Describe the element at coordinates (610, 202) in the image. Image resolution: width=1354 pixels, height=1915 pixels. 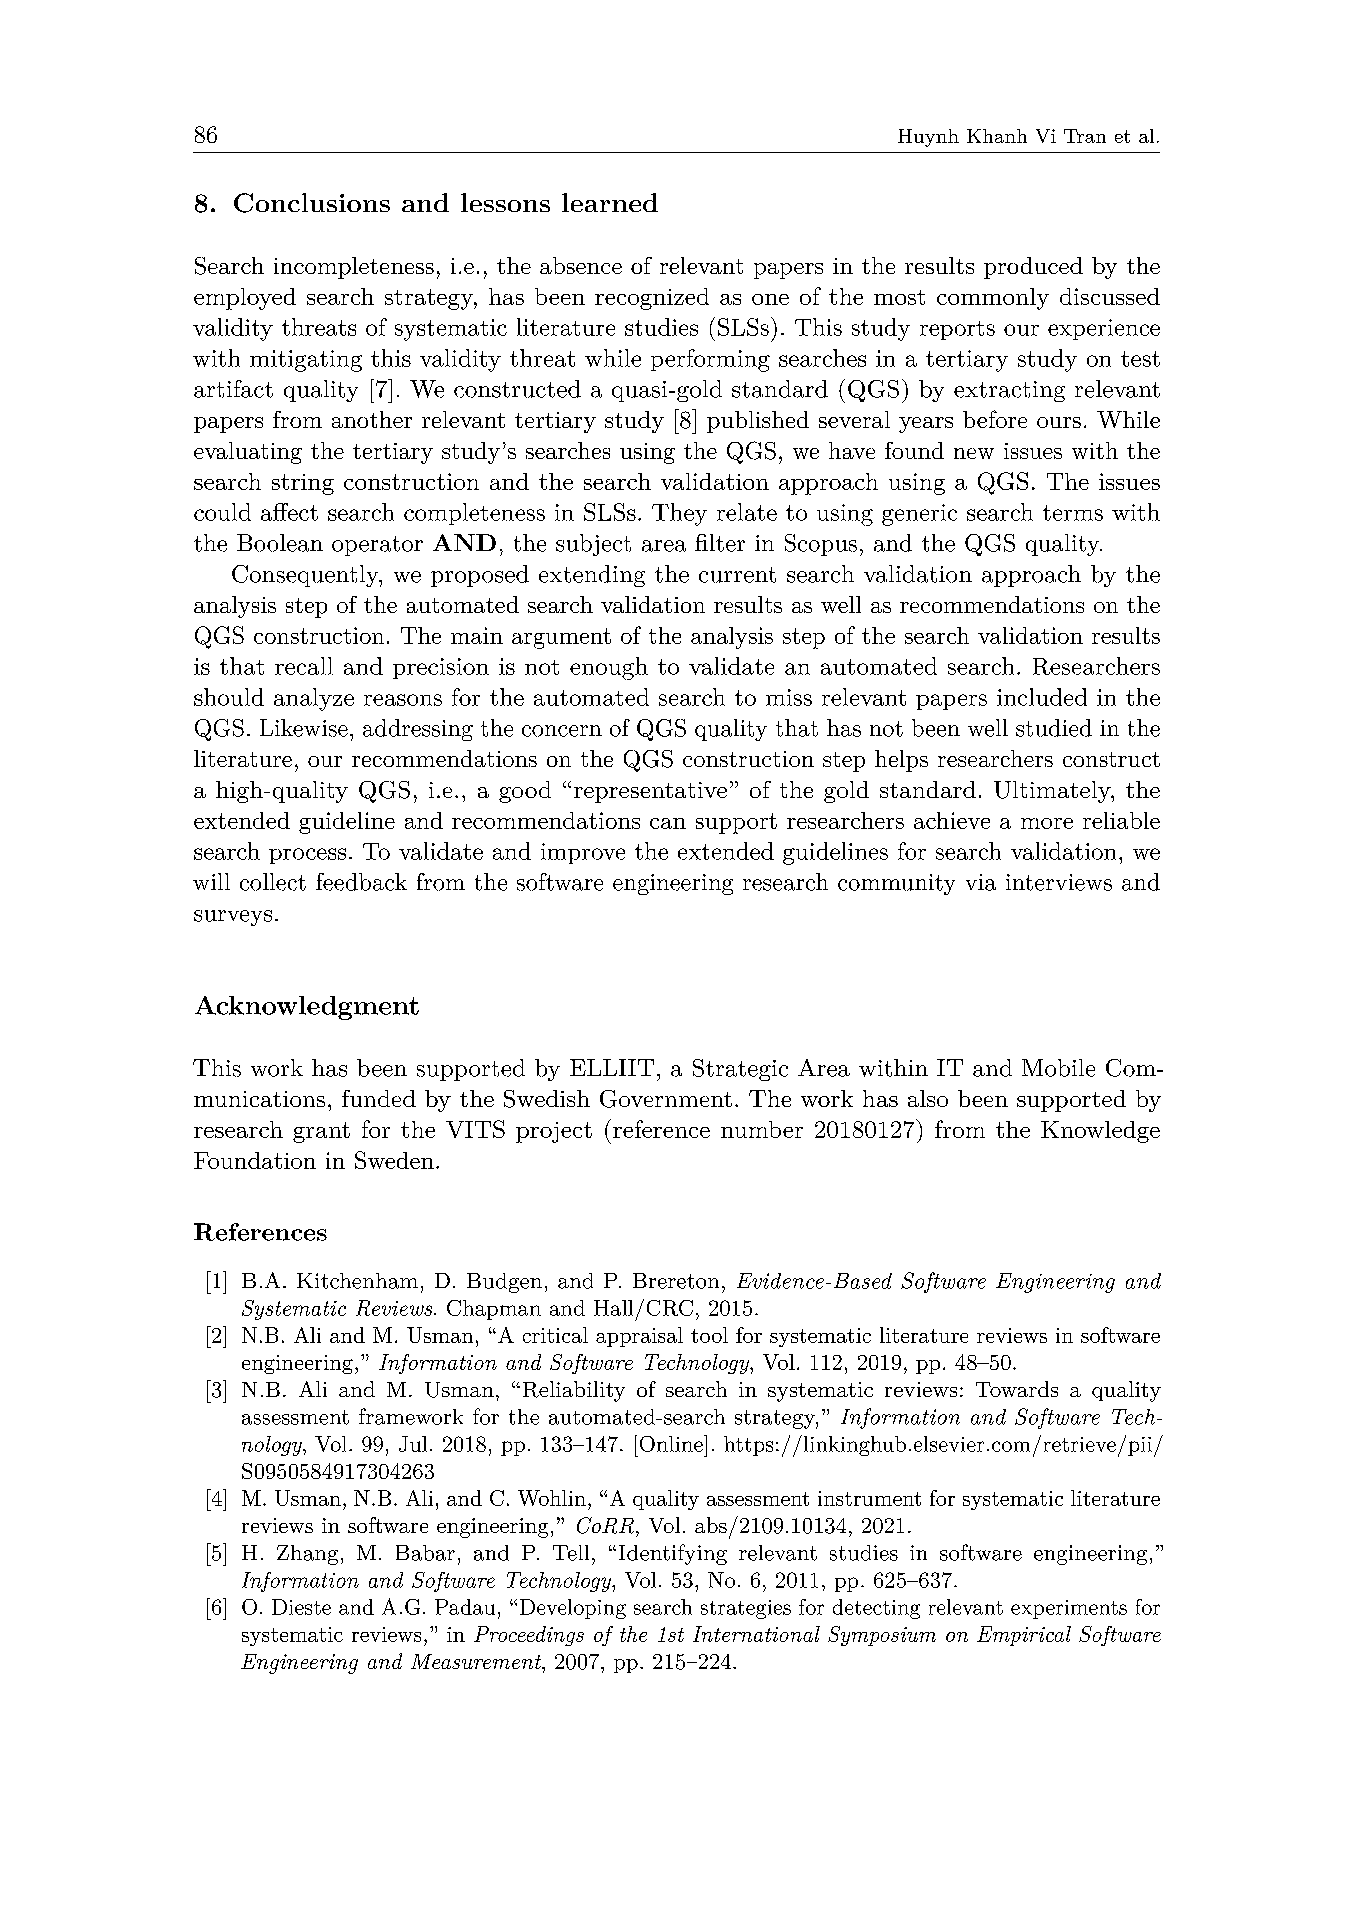
I see `learned` at that location.
